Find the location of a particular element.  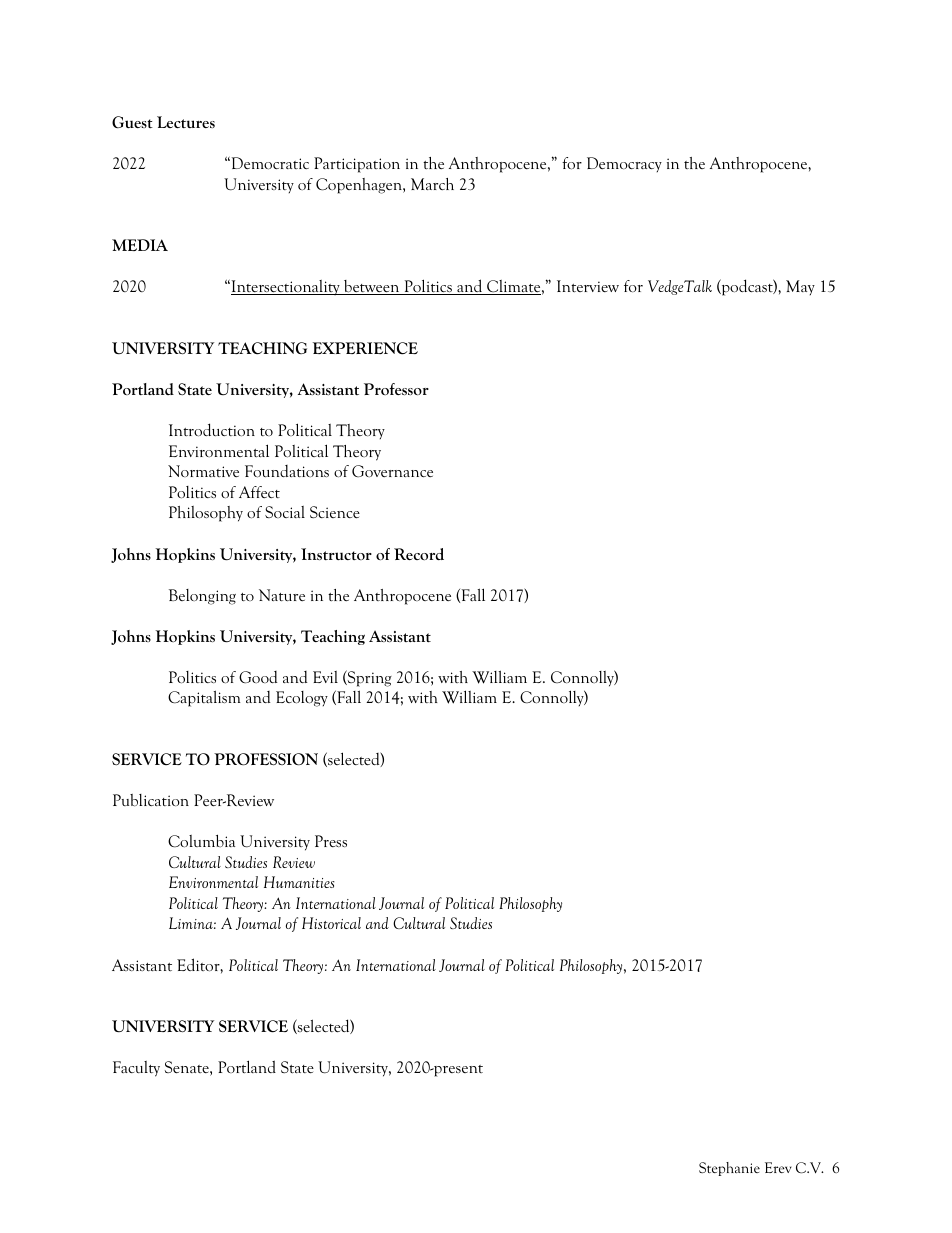

Governance is located at coordinates (392, 471).
